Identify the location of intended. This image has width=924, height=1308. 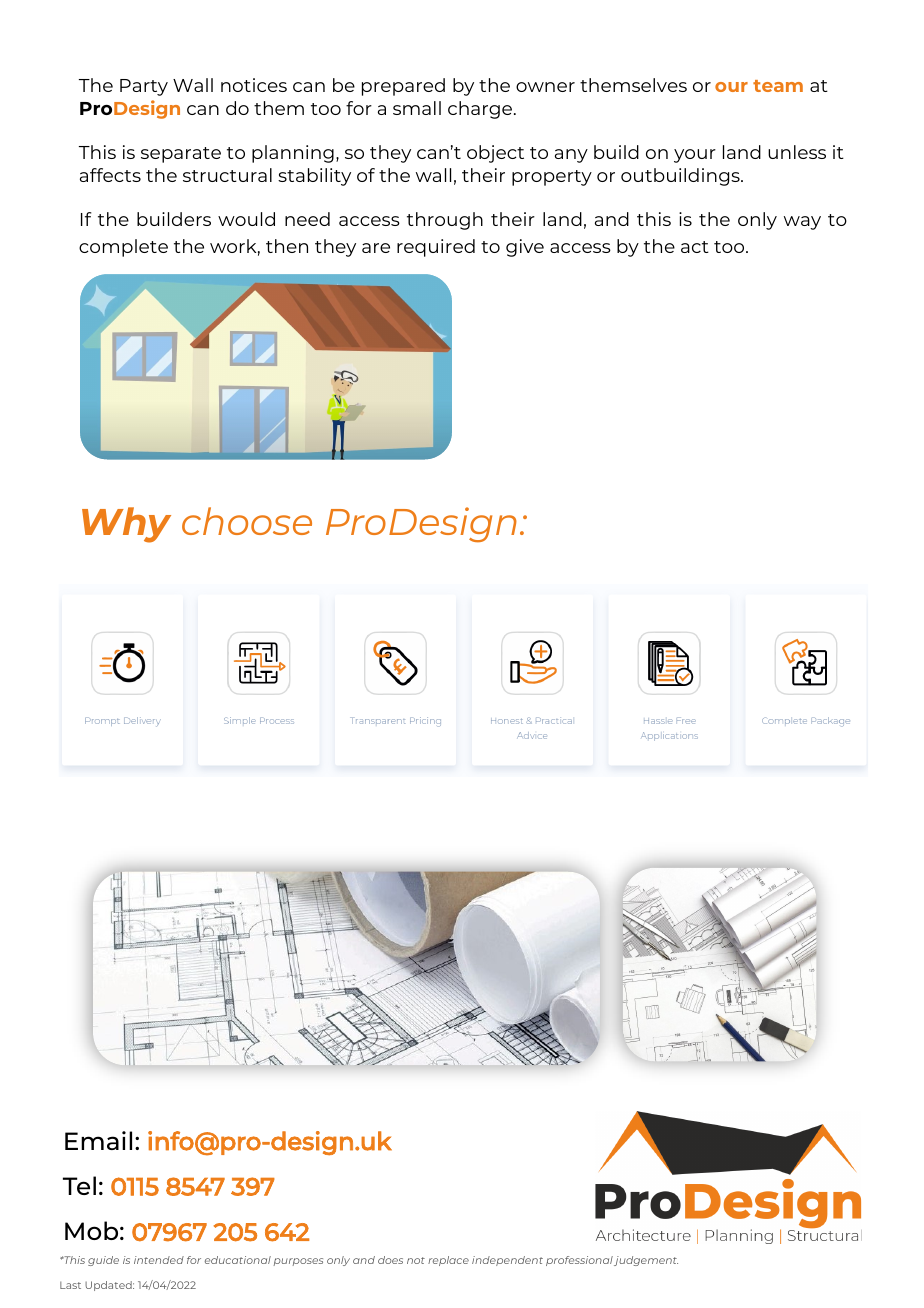
(159, 1260).
